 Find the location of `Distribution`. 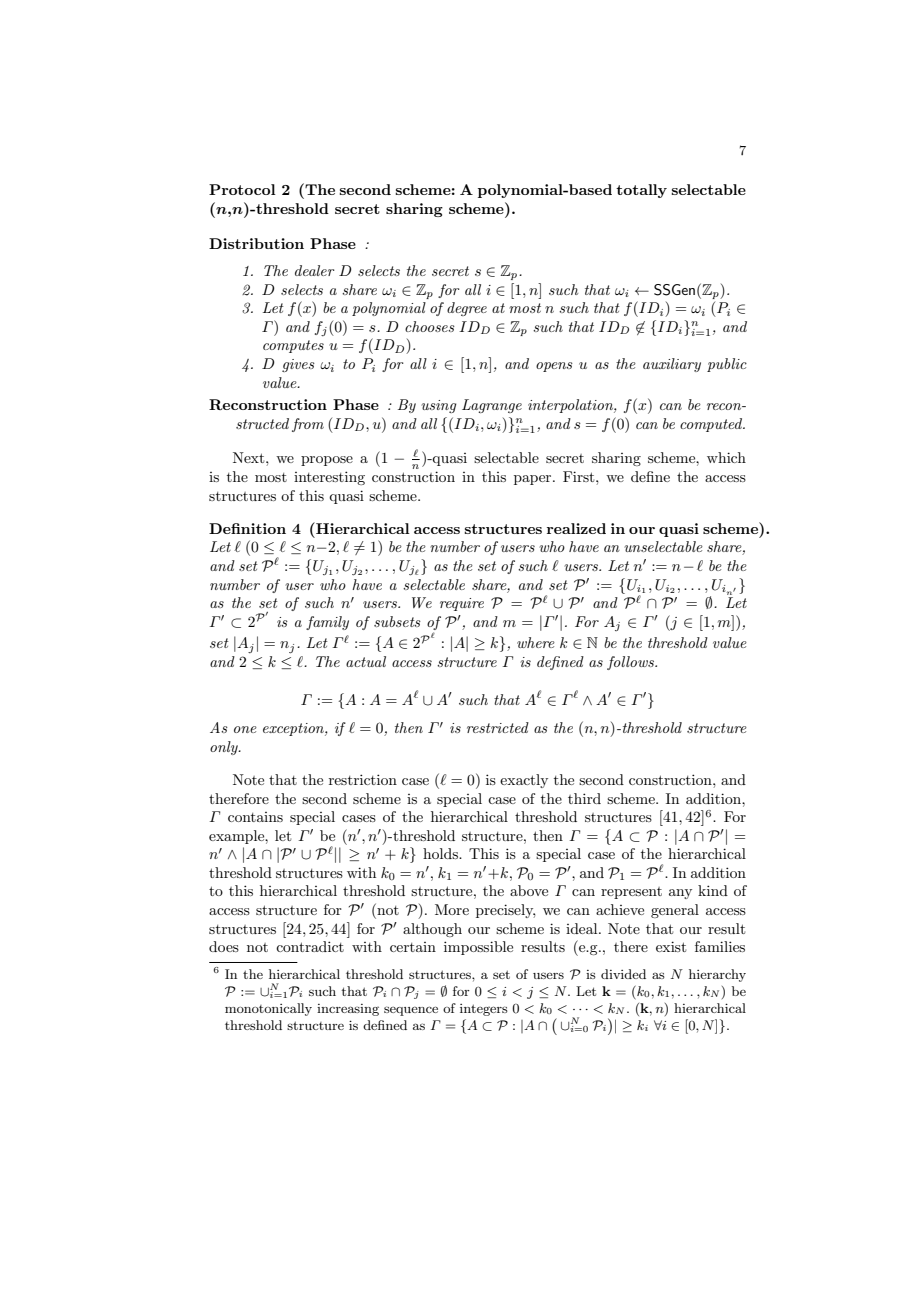

Distribution is located at coordinates (256, 243).
